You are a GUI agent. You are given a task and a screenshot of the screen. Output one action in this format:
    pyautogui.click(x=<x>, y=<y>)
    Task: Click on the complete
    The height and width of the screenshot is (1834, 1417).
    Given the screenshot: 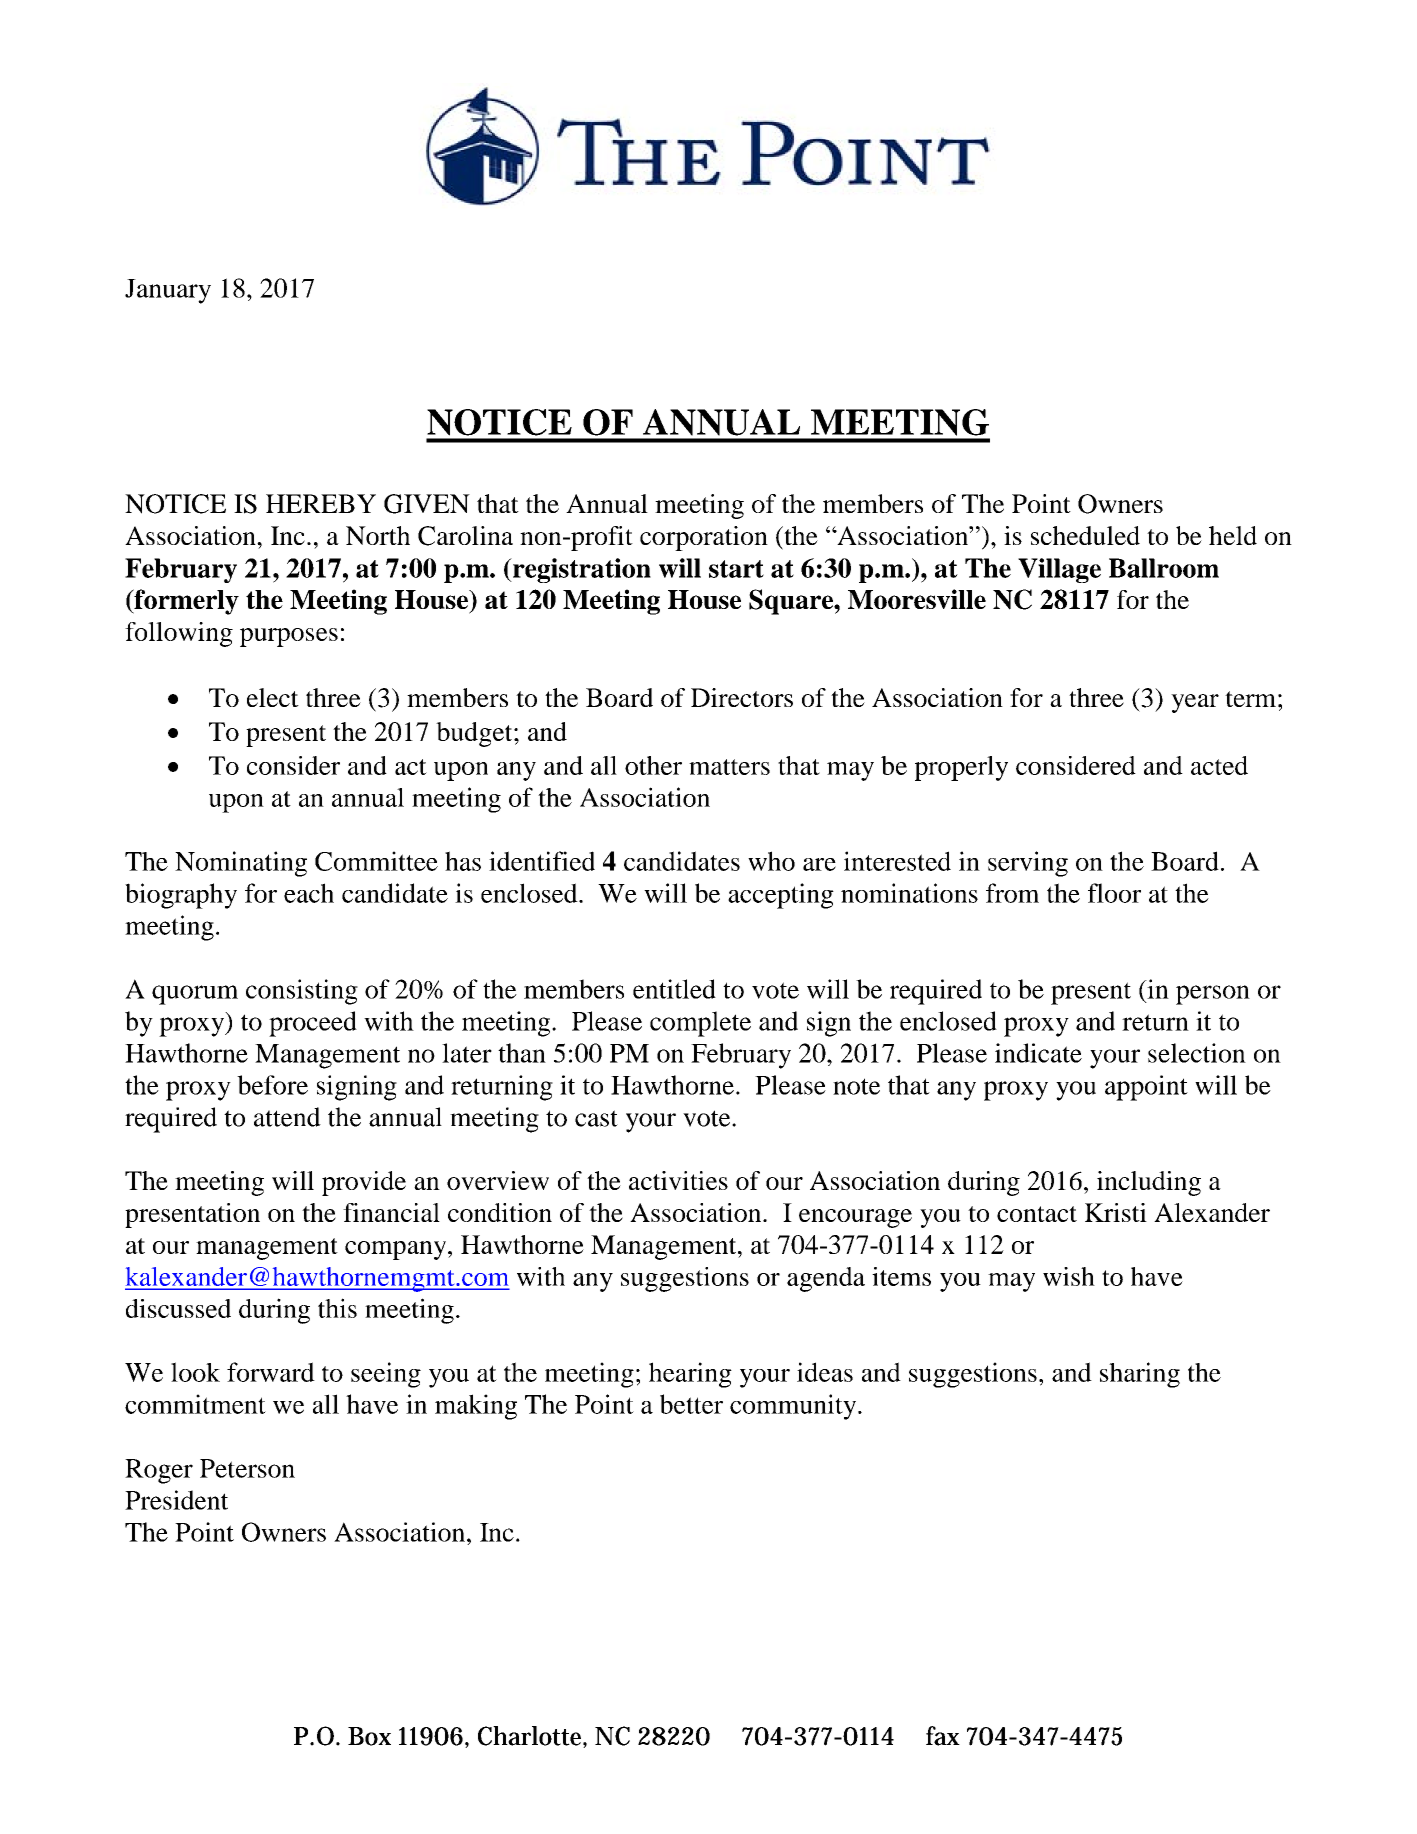 What is the action you would take?
    pyautogui.click(x=700, y=1024)
